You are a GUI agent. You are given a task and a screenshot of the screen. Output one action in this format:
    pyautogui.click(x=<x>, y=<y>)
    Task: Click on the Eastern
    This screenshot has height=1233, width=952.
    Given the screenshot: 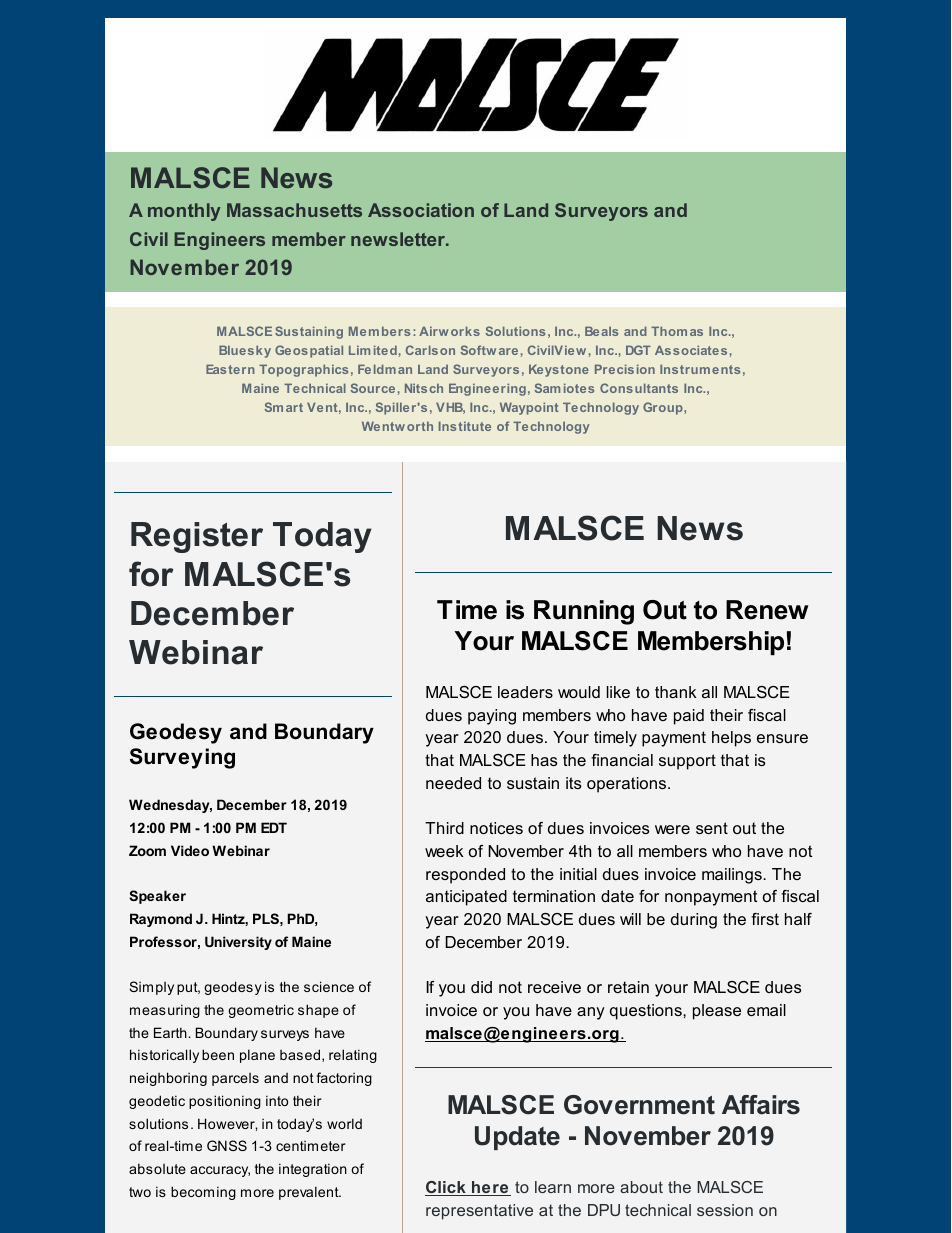 What is the action you would take?
    pyautogui.click(x=230, y=369)
